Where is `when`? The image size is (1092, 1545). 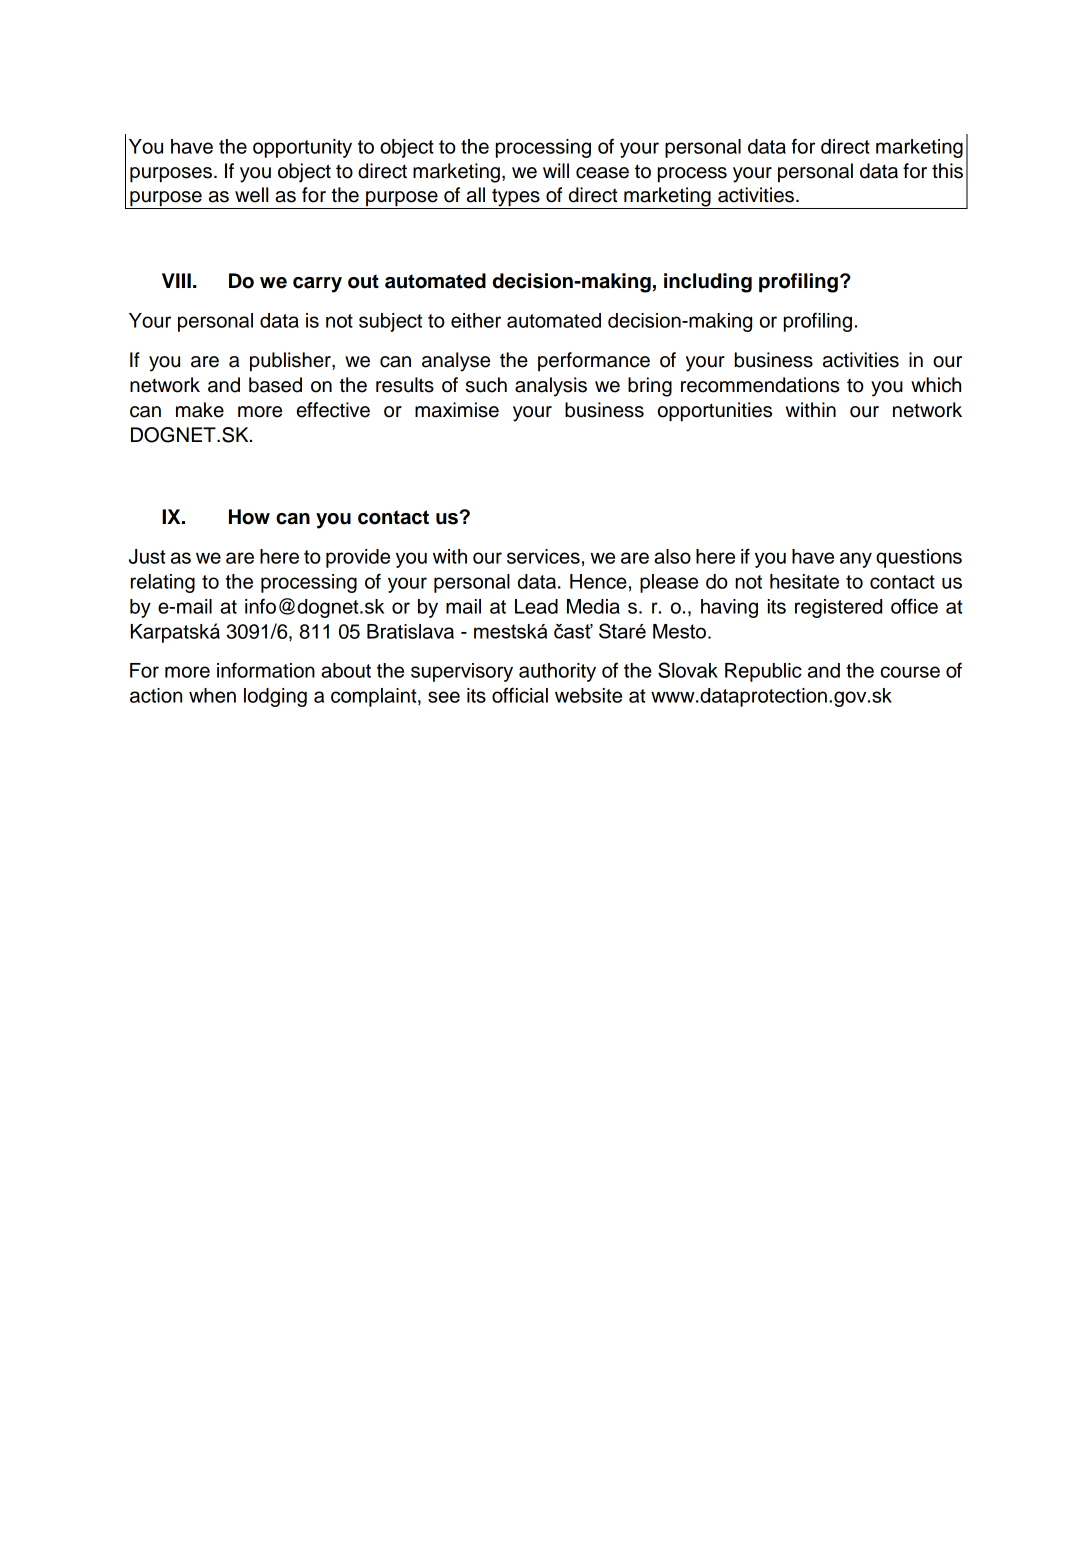 when is located at coordinates (212, 695).
